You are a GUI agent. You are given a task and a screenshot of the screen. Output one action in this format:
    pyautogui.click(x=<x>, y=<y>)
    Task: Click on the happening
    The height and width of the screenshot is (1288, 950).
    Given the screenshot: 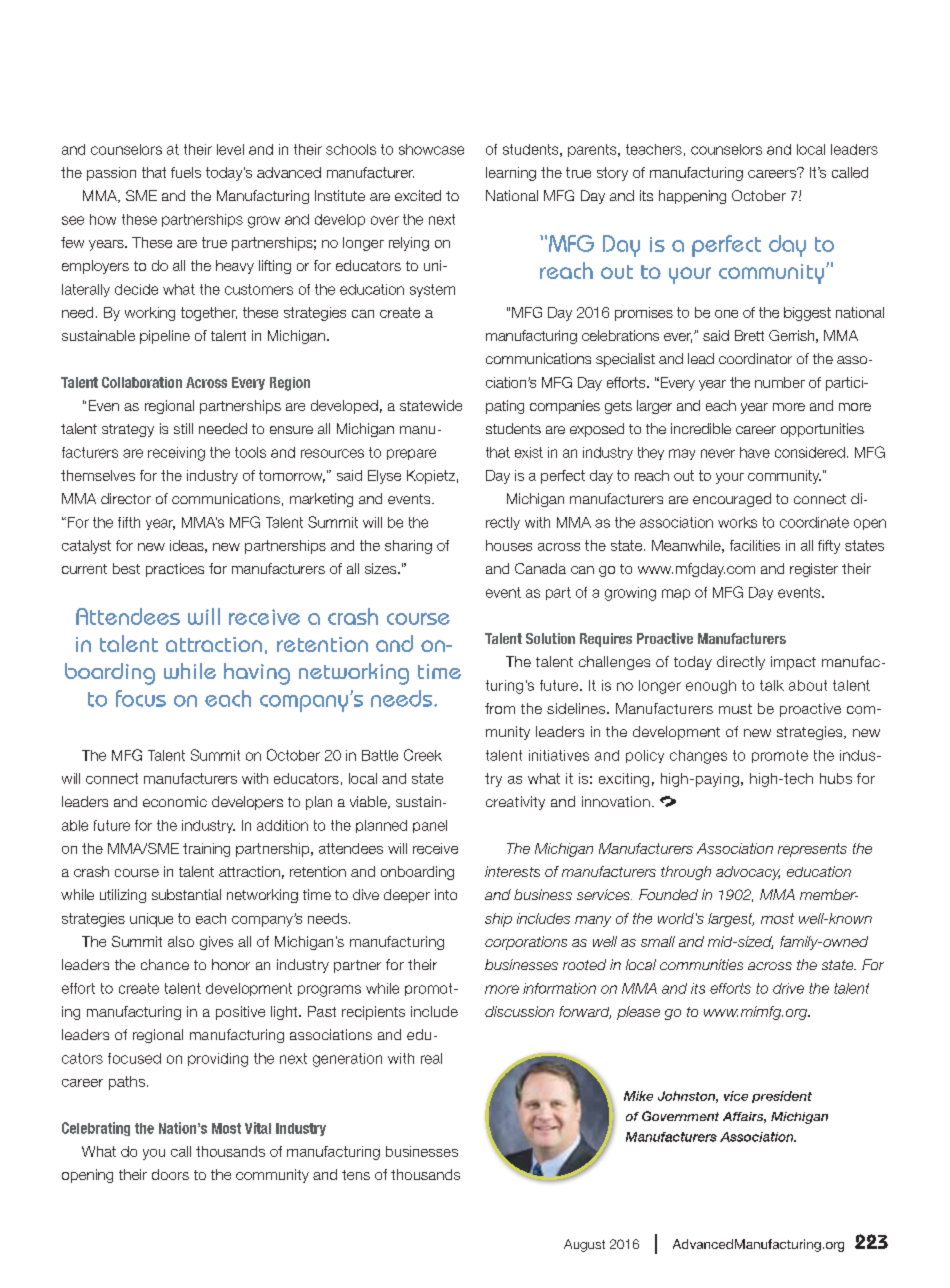 What is the action you would take?
    pyautogui.click(x=692, y=197)
